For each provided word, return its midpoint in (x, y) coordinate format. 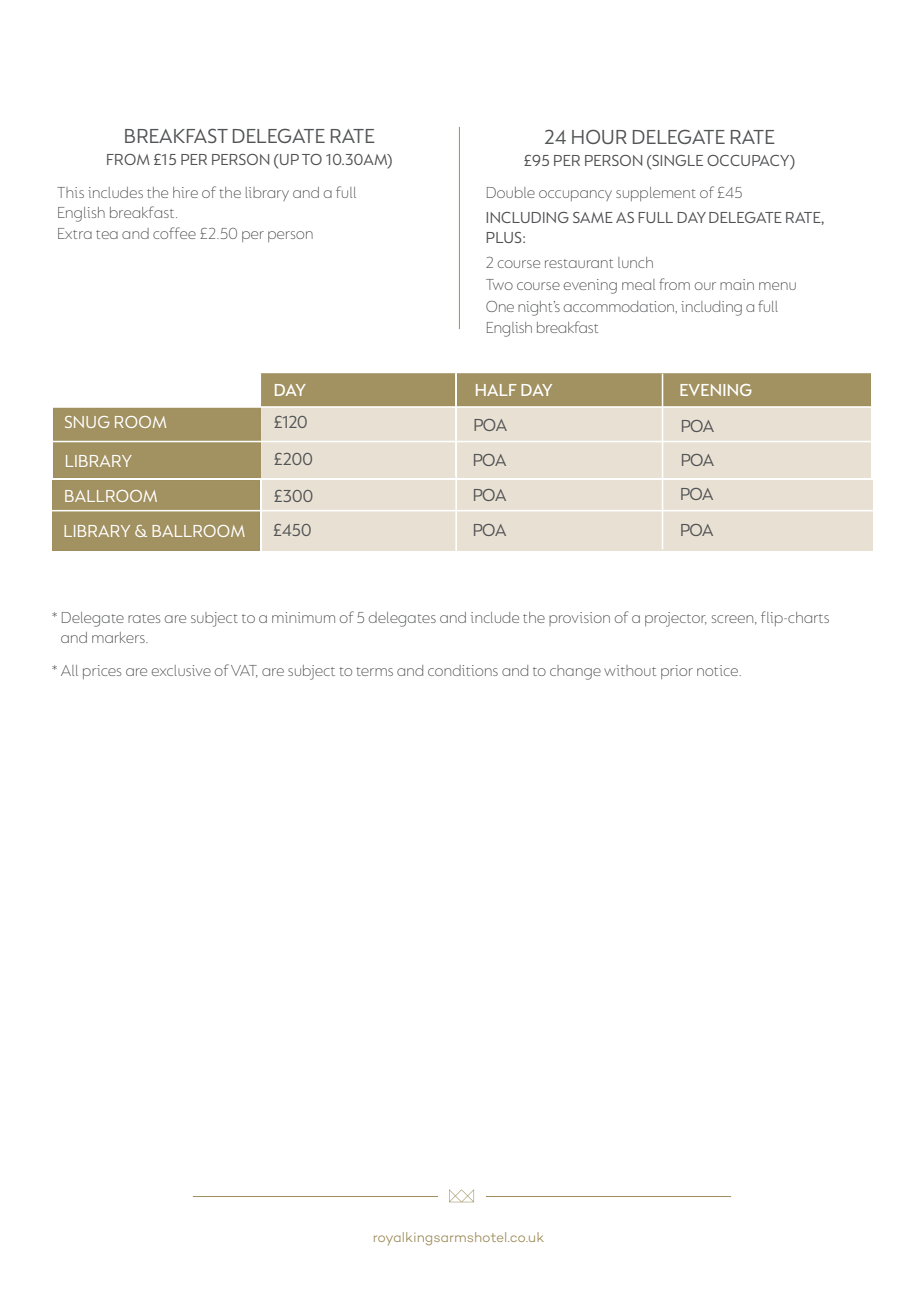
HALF (496, 390)
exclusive (181, 670)
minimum (303, 617)
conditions (463, 670)
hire (185, 192)
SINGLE (676, 160)
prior (677, 672)
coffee (174, 233)
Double (511, 192)
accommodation (620, 306)
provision (579, 619)
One (500, 306)
